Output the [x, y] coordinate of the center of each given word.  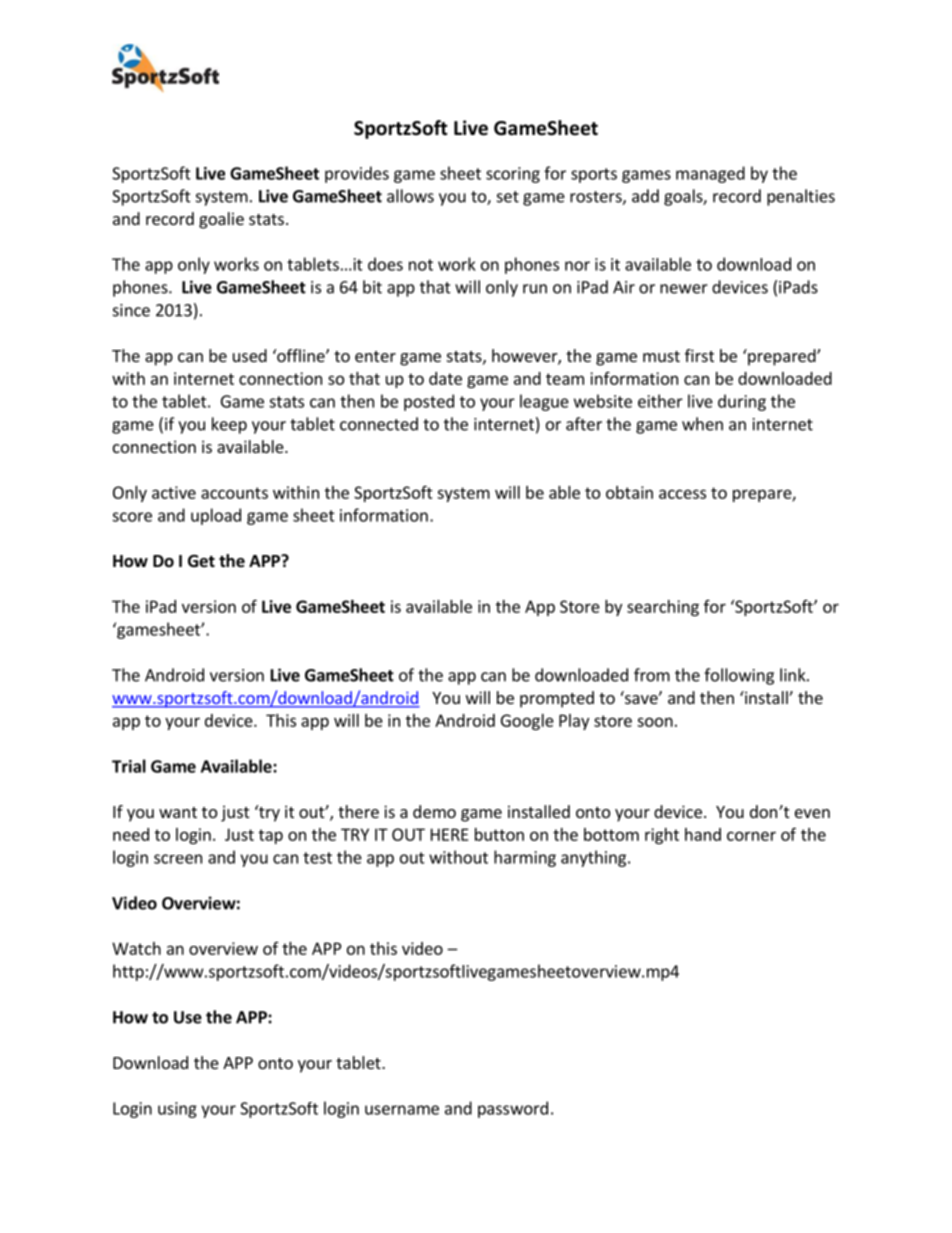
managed [710, 174]
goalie [221, 220]
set [508, 197]
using [177, 1110]
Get [201, 561]
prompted [557, 699]
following [739, 676]
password [513, 1109]
